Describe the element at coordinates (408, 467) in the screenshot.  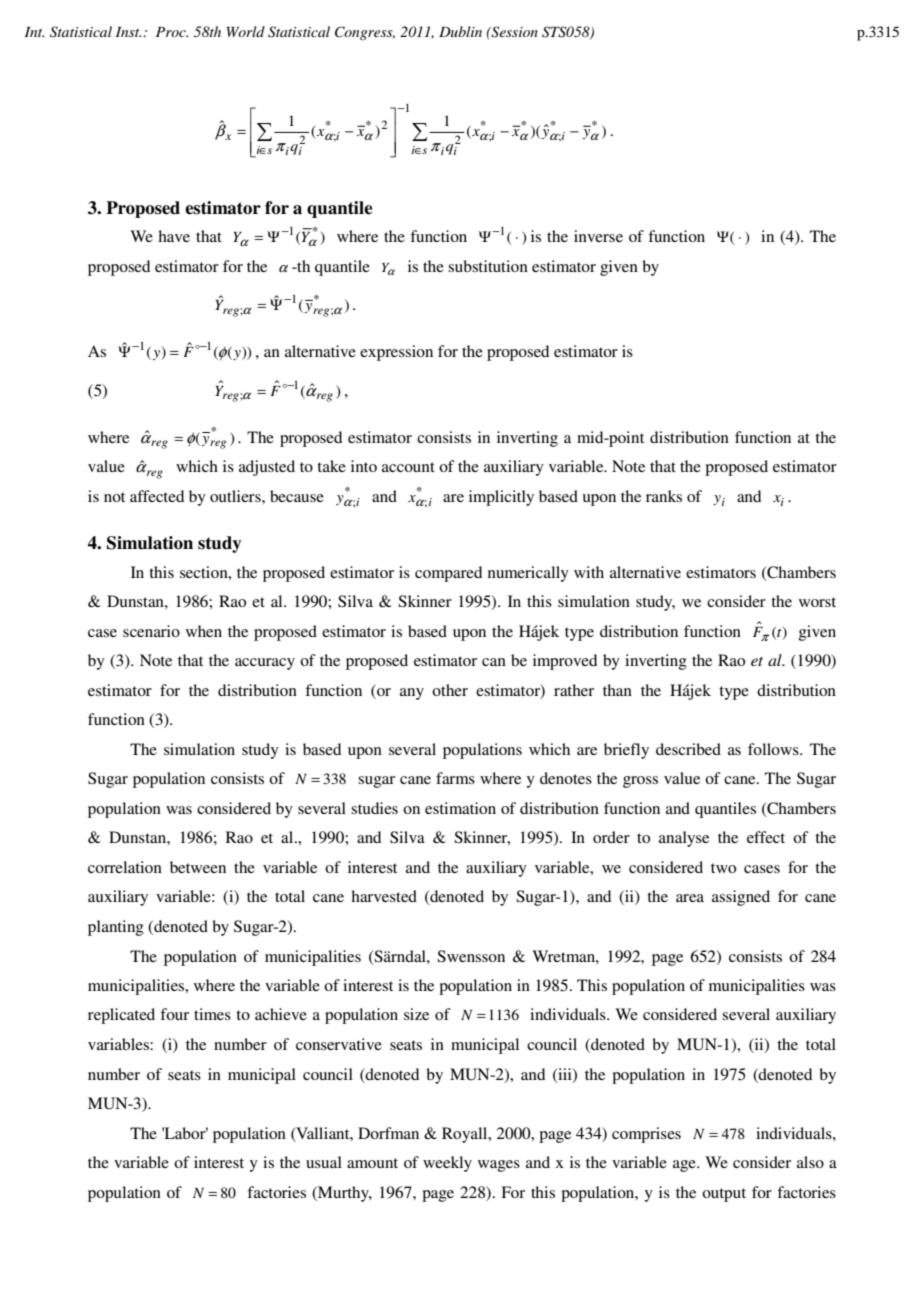
I see `account` at that location.
